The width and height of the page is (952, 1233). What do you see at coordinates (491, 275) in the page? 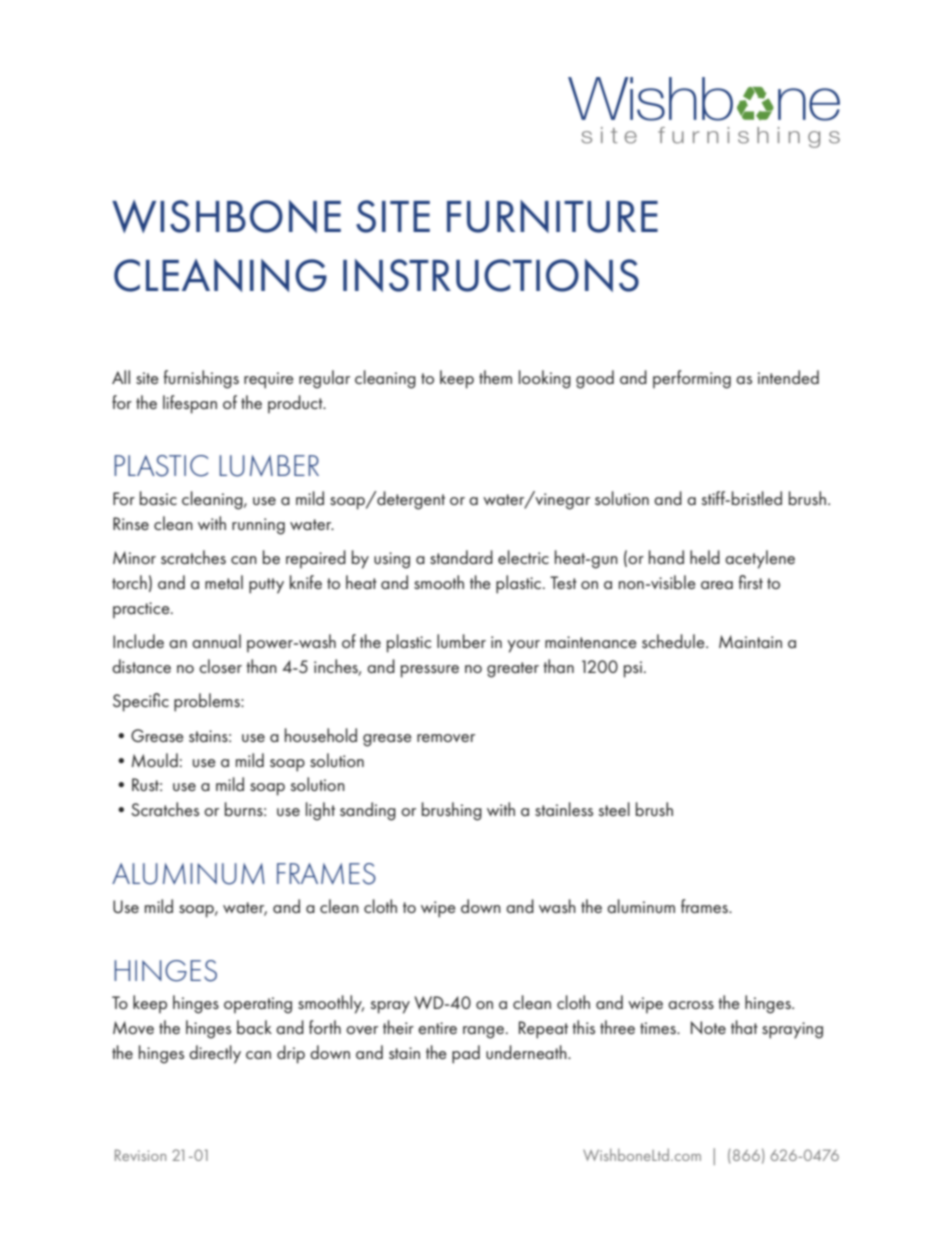
I see `INSTRUCTIONS` at bounding box center [491, 275].
